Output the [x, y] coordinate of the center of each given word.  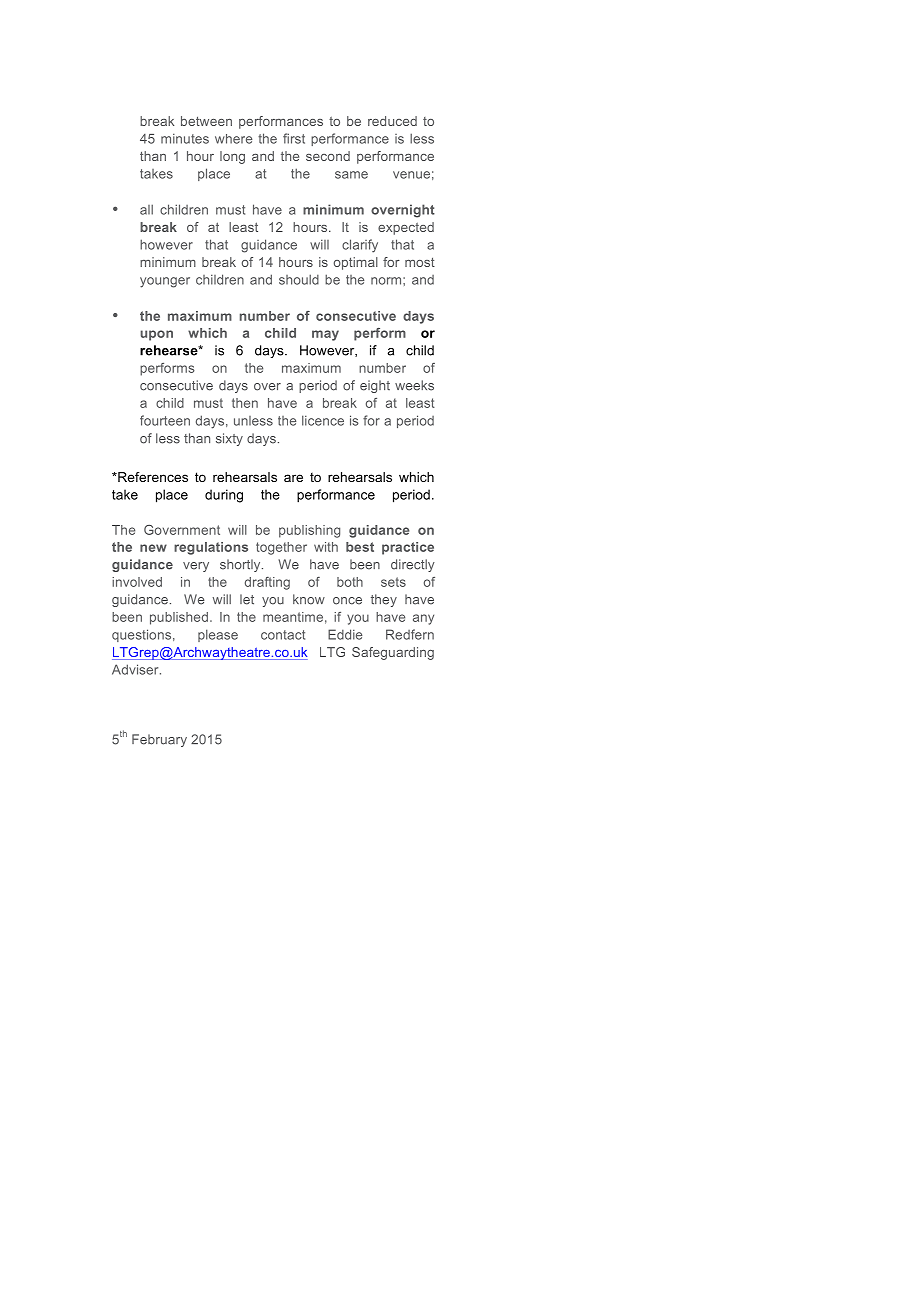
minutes [185, 138]
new [153, 548]
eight [375, 386]
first [294, 138]
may [325, 335]
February [159, 740]
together [281, 548]
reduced [392, 121]
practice [408, 548]
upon [156, 335]
